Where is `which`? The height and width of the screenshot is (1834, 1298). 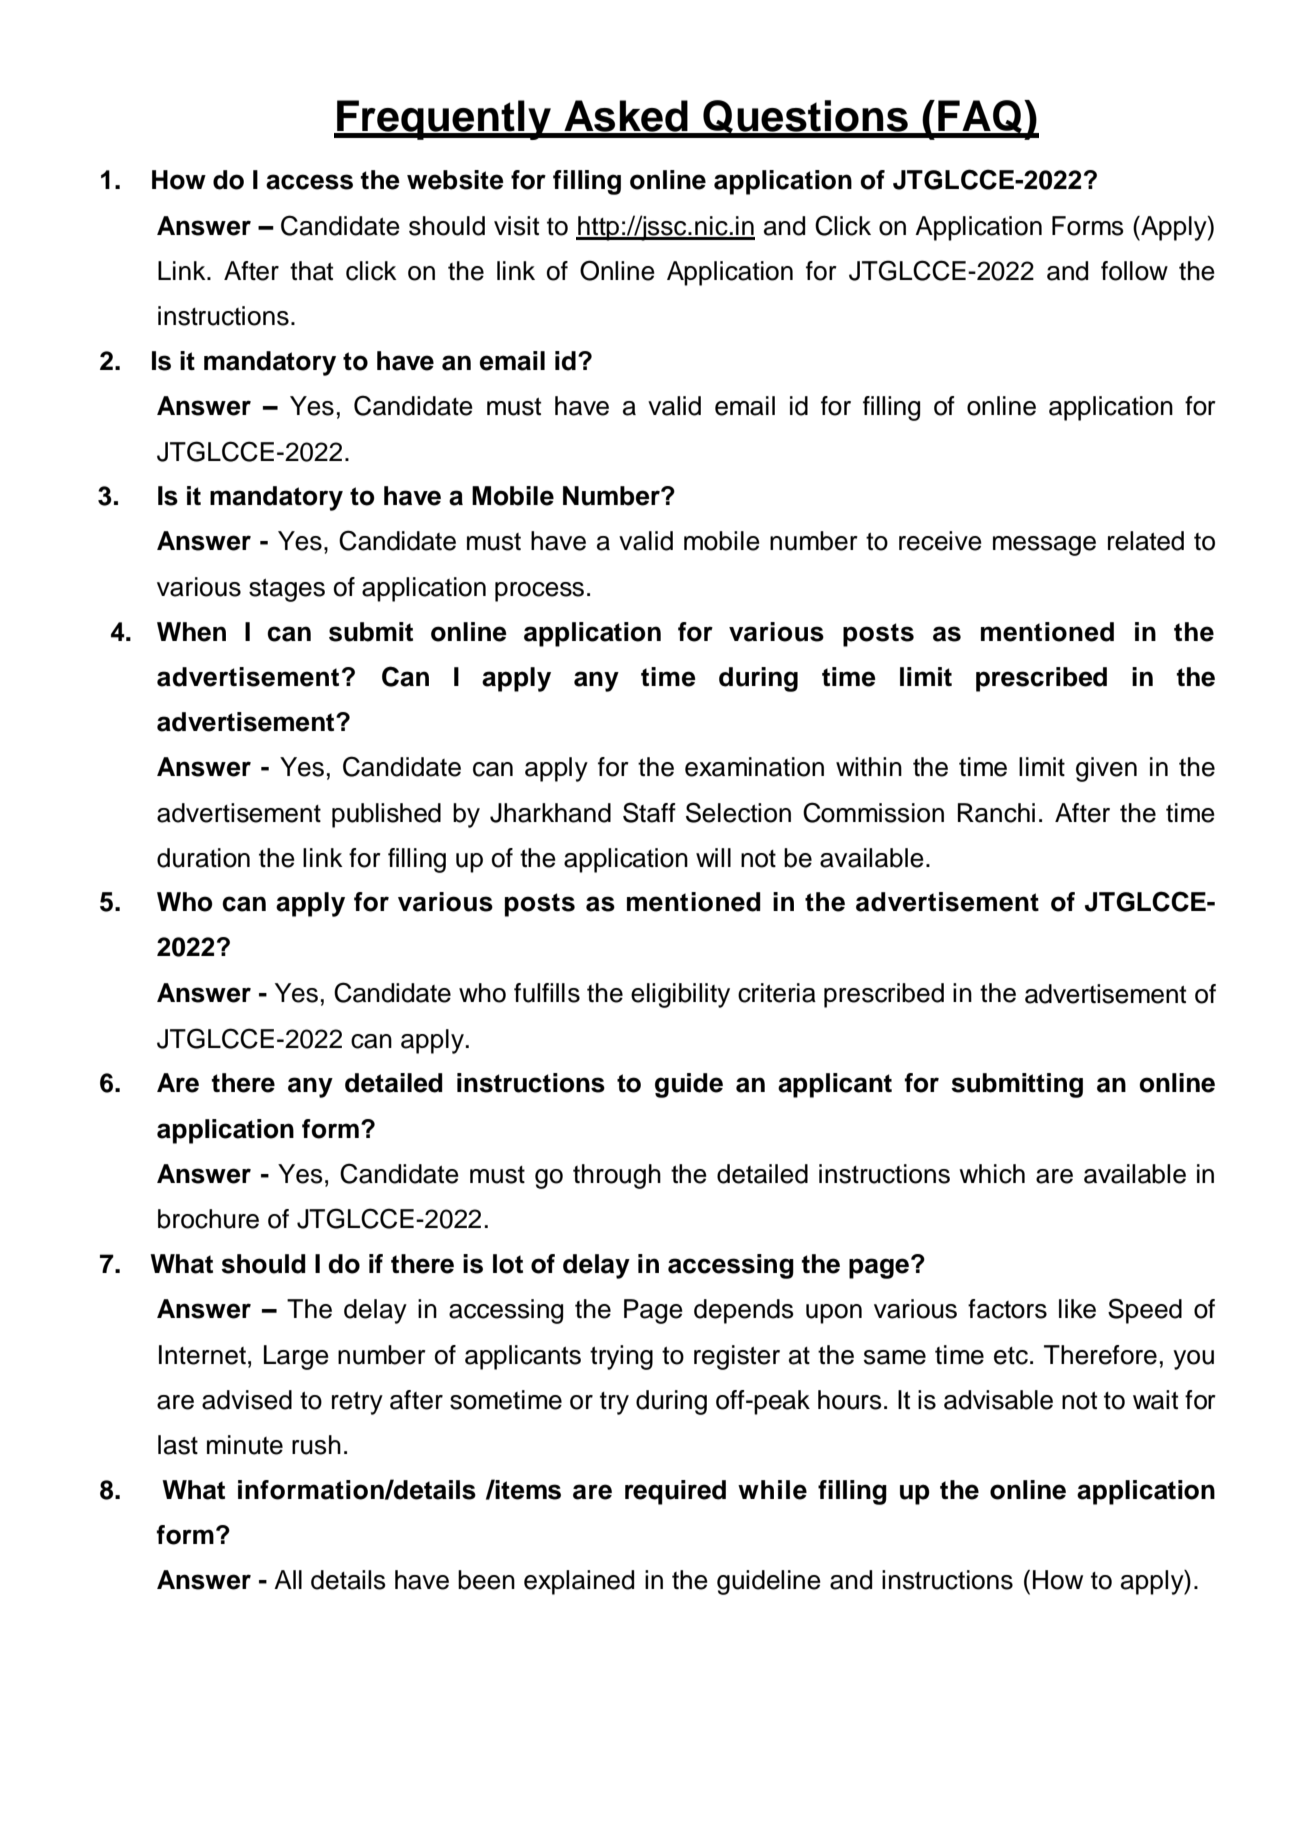 which is located at coordinates (992, 1174).
